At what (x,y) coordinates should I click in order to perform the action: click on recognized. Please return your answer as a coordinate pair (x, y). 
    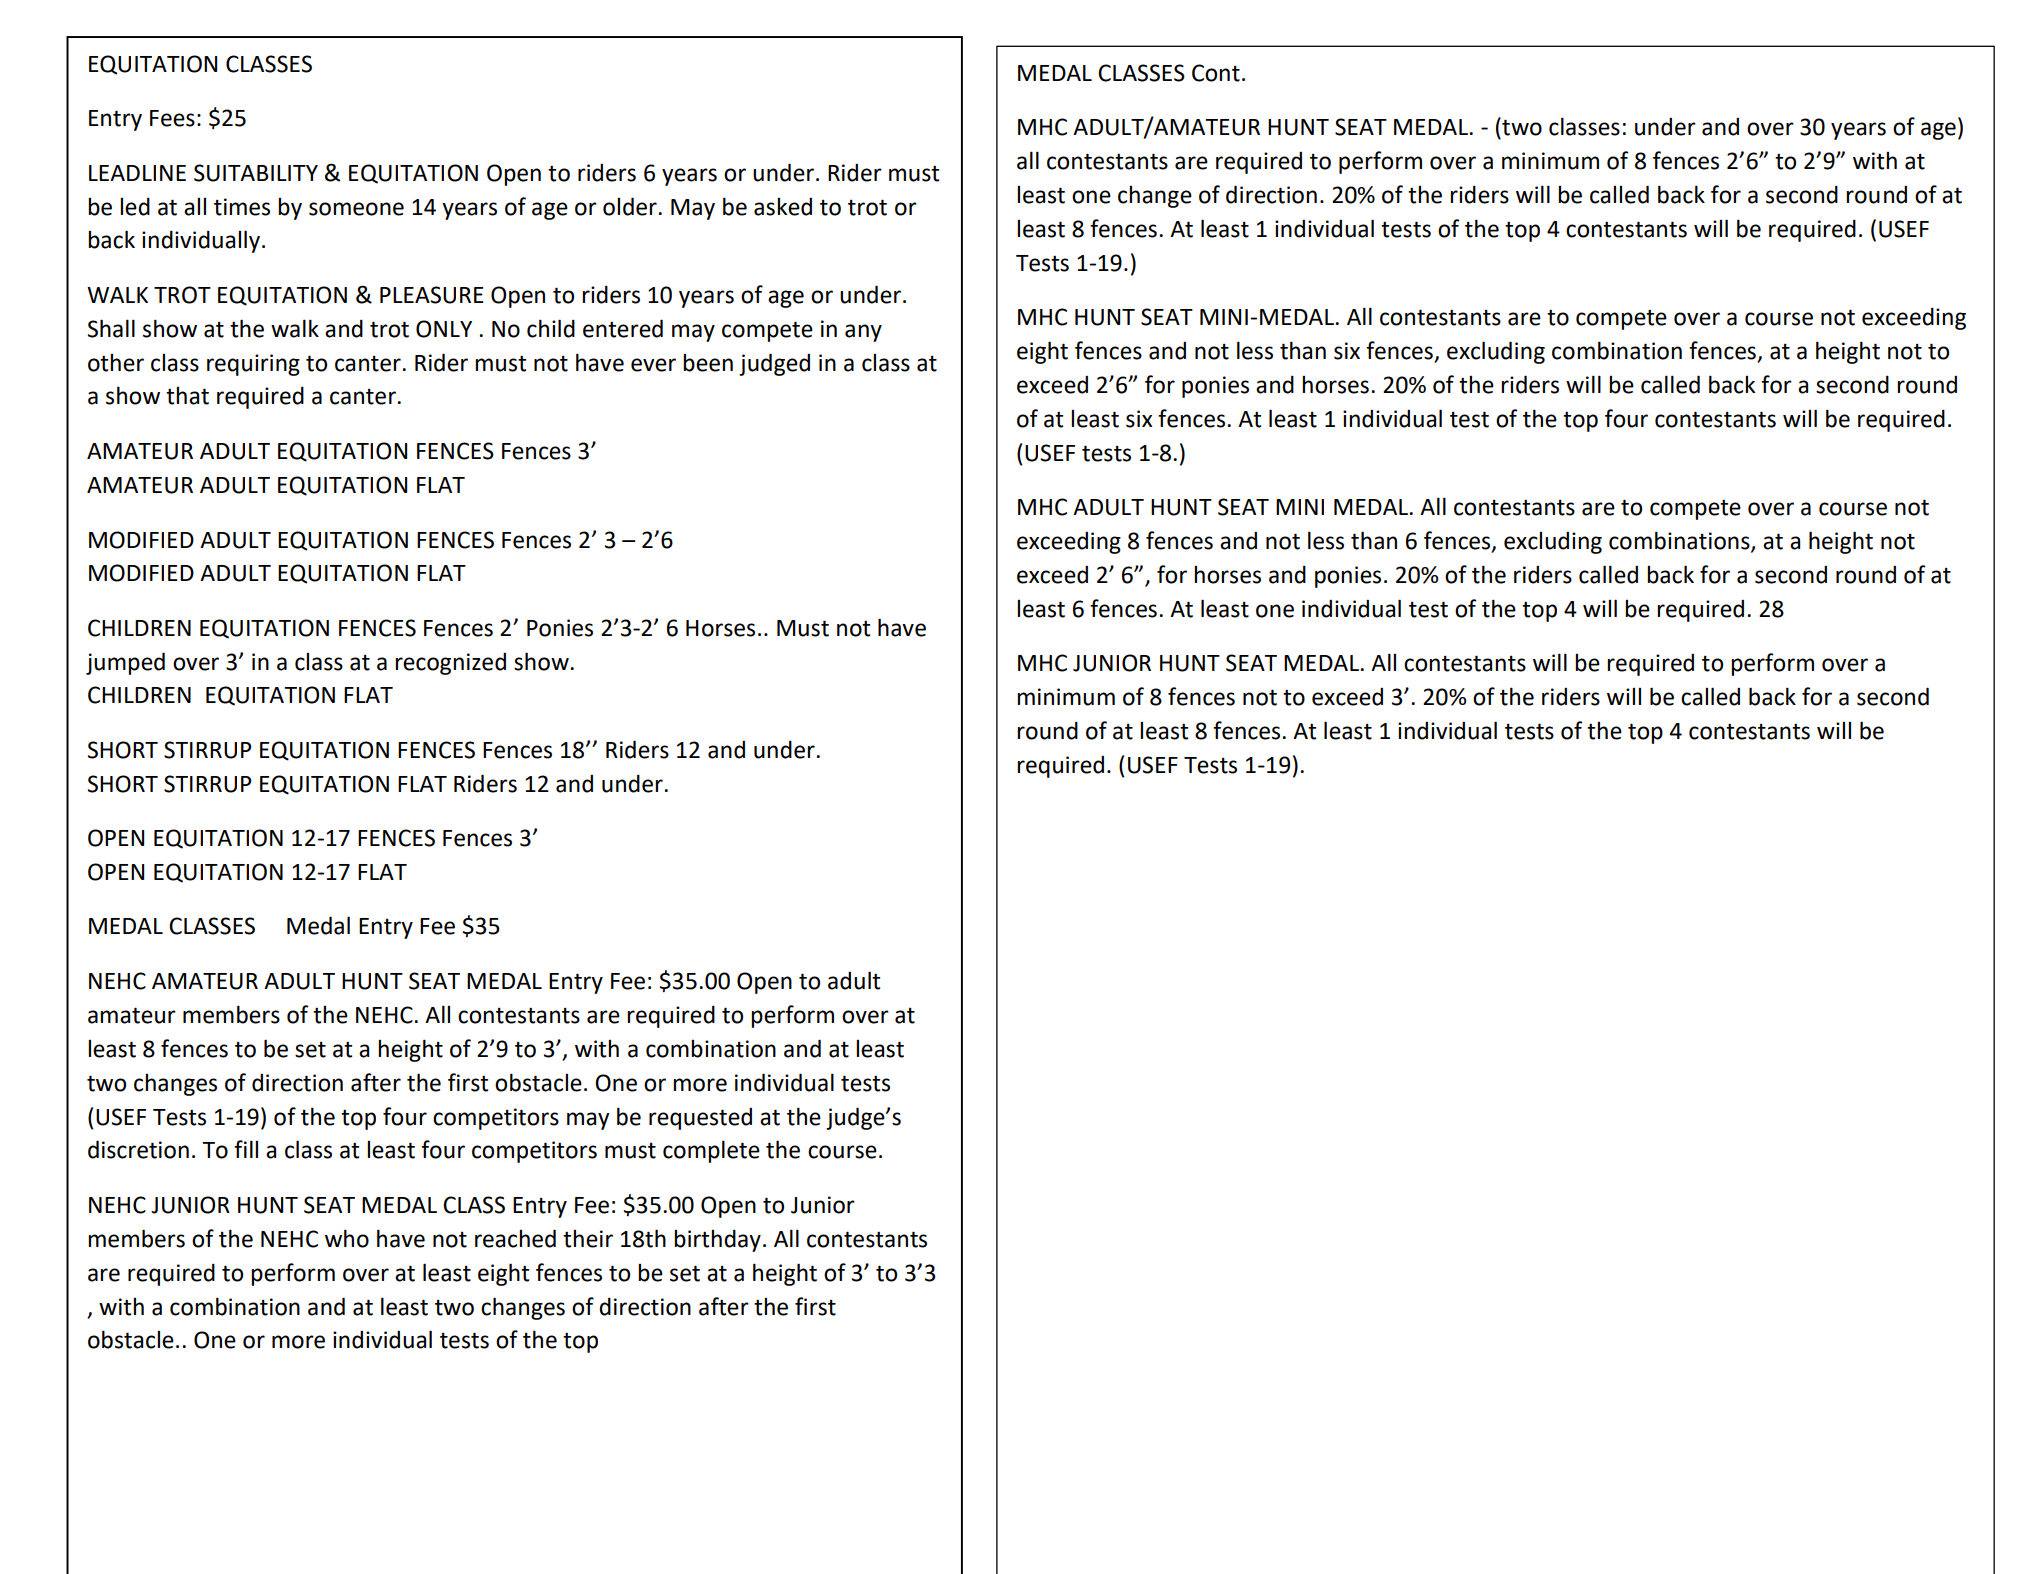
    Looking at the image, I should click on (450, 664).
